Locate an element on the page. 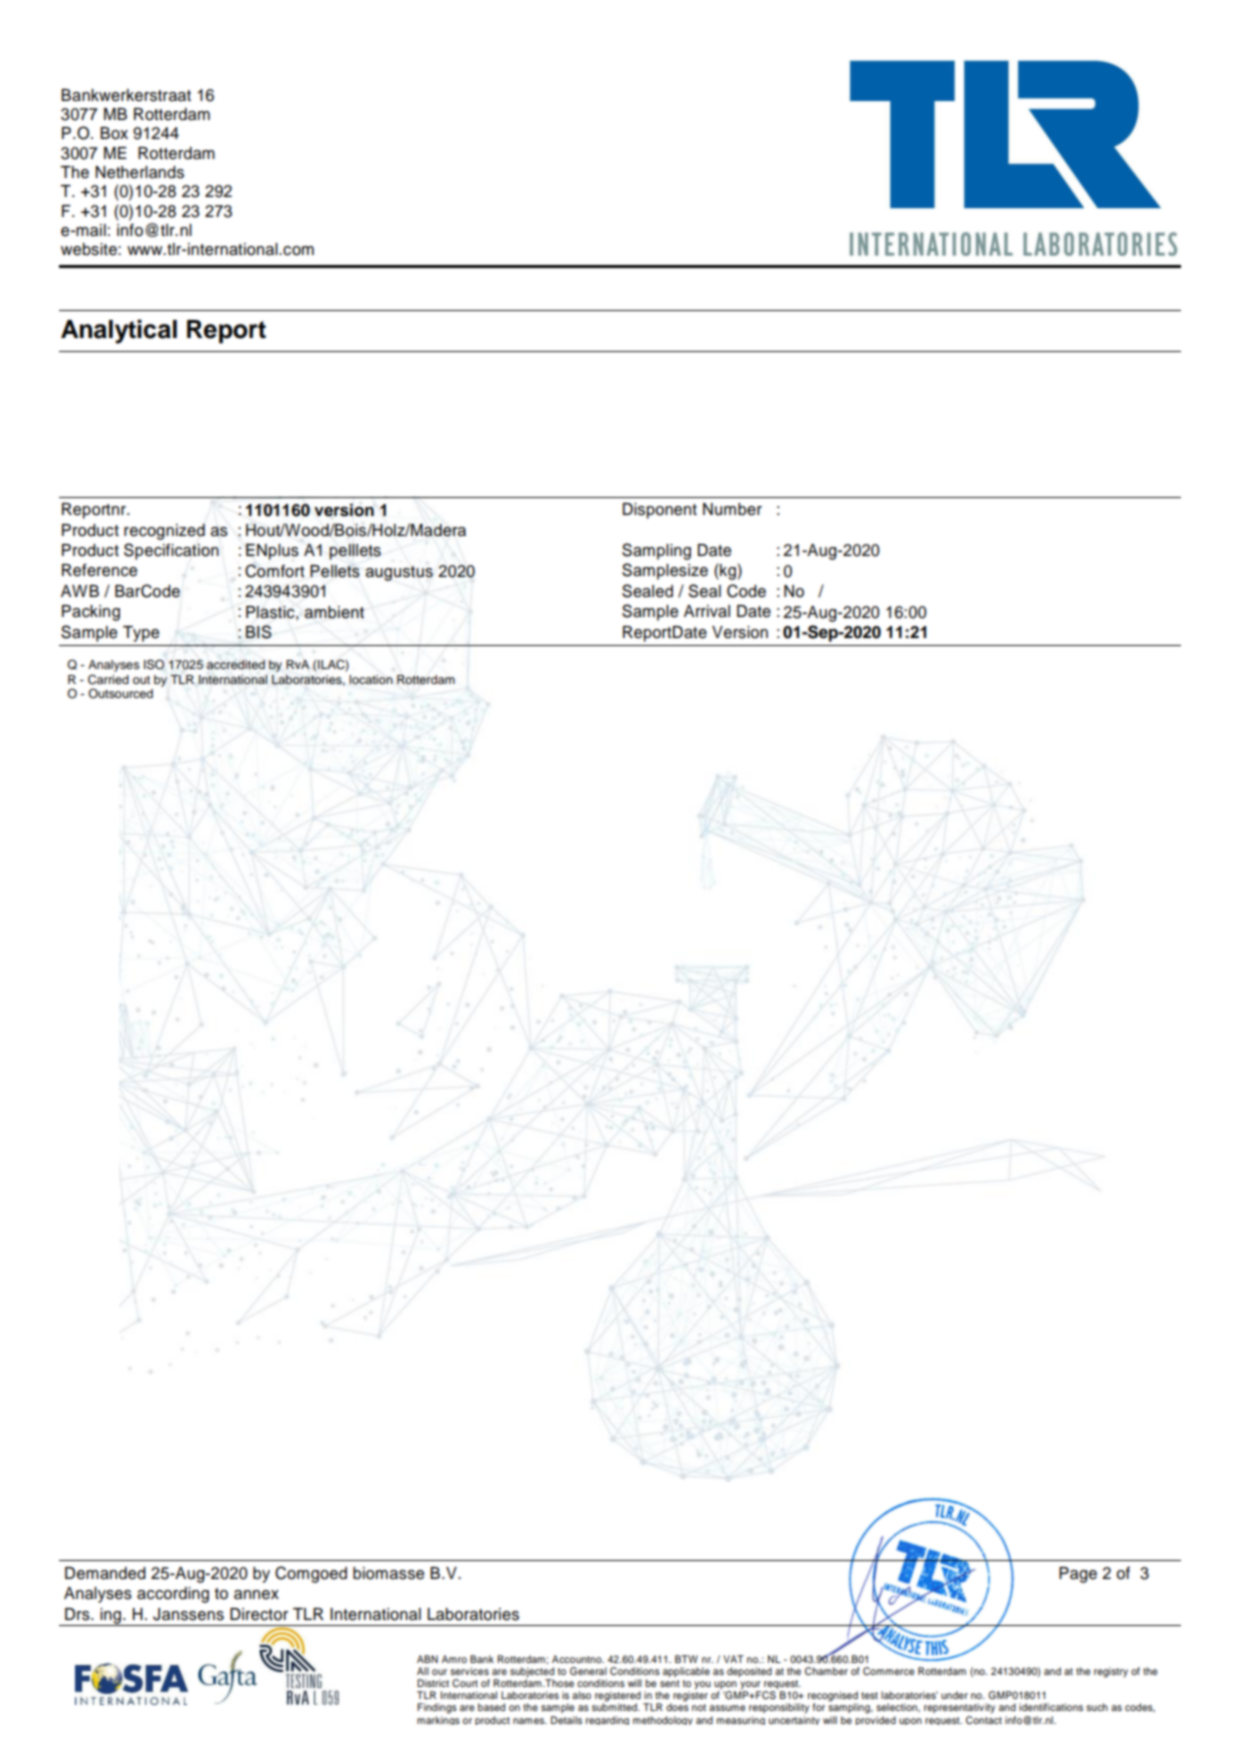 The width and height of the document is (1246, 1763). Outsourced is located at coordinates (120, 693).
